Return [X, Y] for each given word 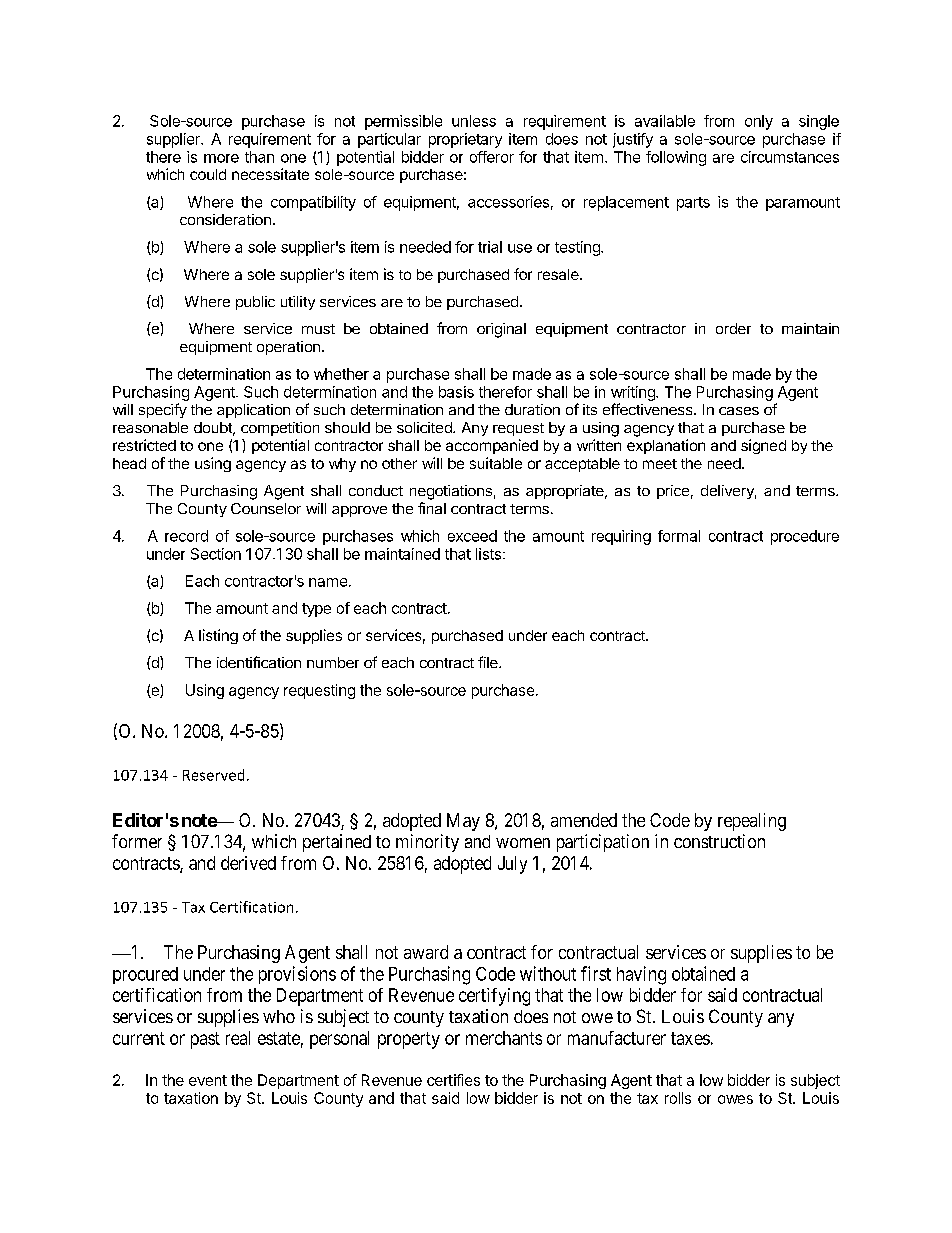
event [208, 1080]
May [463, 822]
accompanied [492, 446]
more [221, 158]
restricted [144, 445]
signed [763, 446]
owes [735, 1099]
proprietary [465, 140]
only [759, 122]
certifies [453, 1080]
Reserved [213, 775]
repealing [752, 822]
